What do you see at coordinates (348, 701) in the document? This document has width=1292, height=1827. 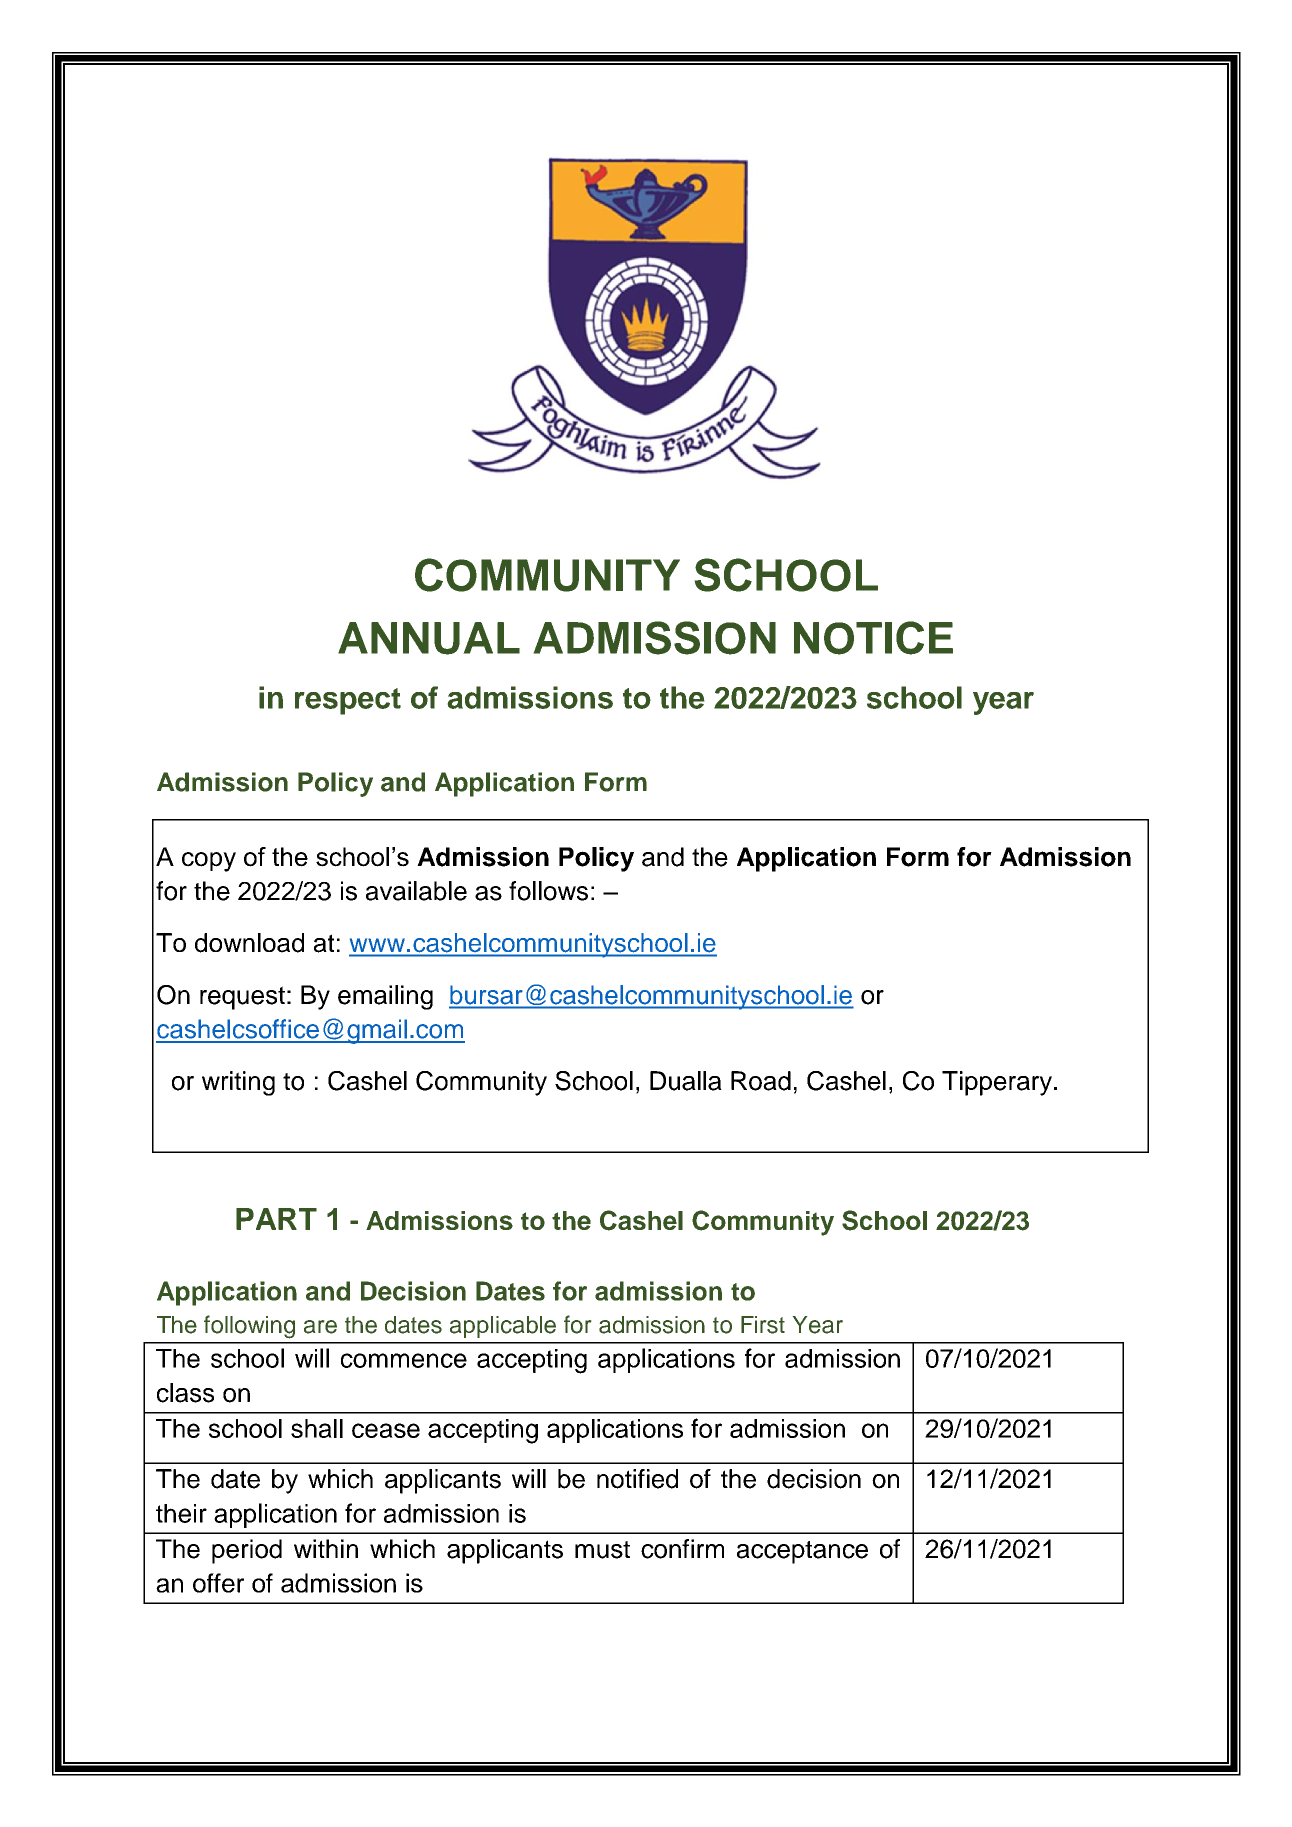 I see `respect` at bounding box center [348, 701].
